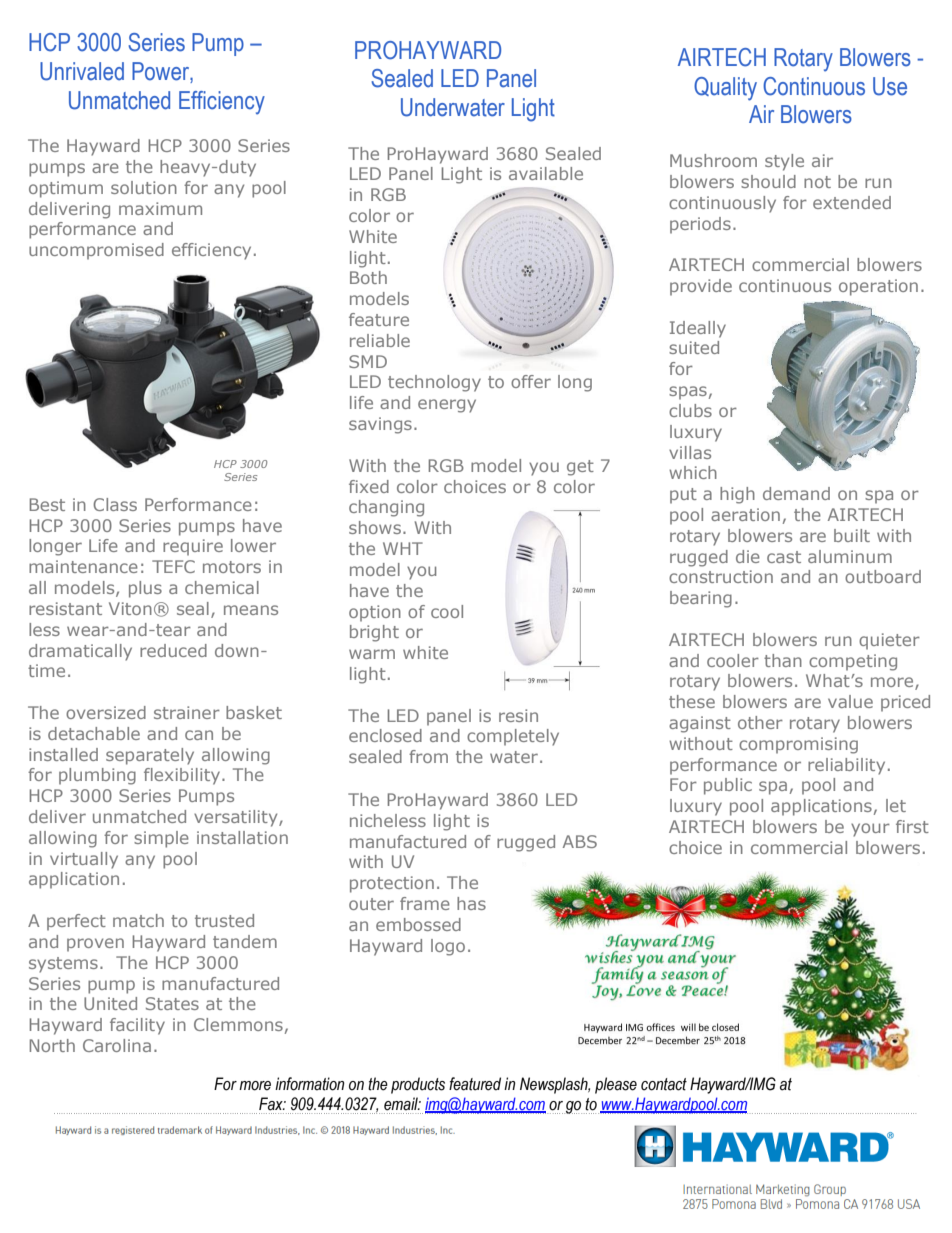  I want to click on energy, so click(447, 406).
